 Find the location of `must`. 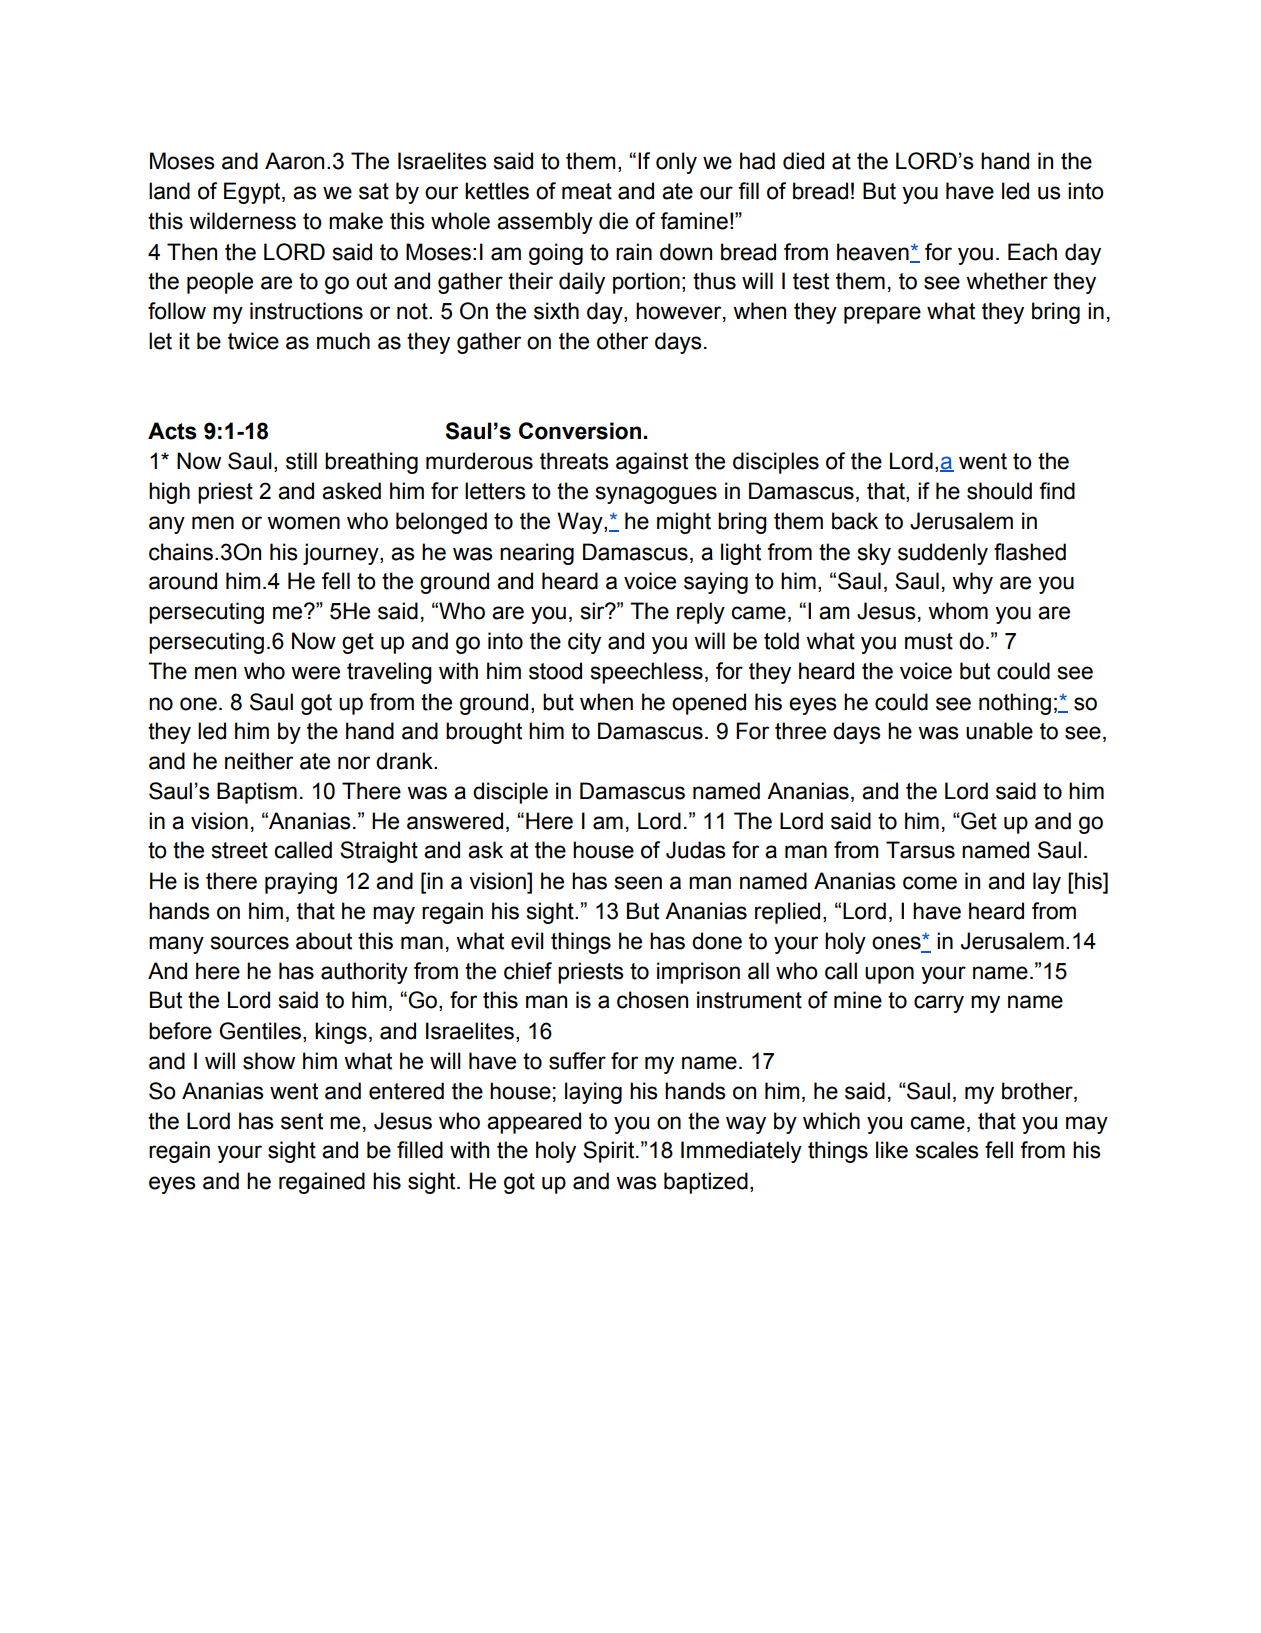

must is located at coordinates (929, 641).
